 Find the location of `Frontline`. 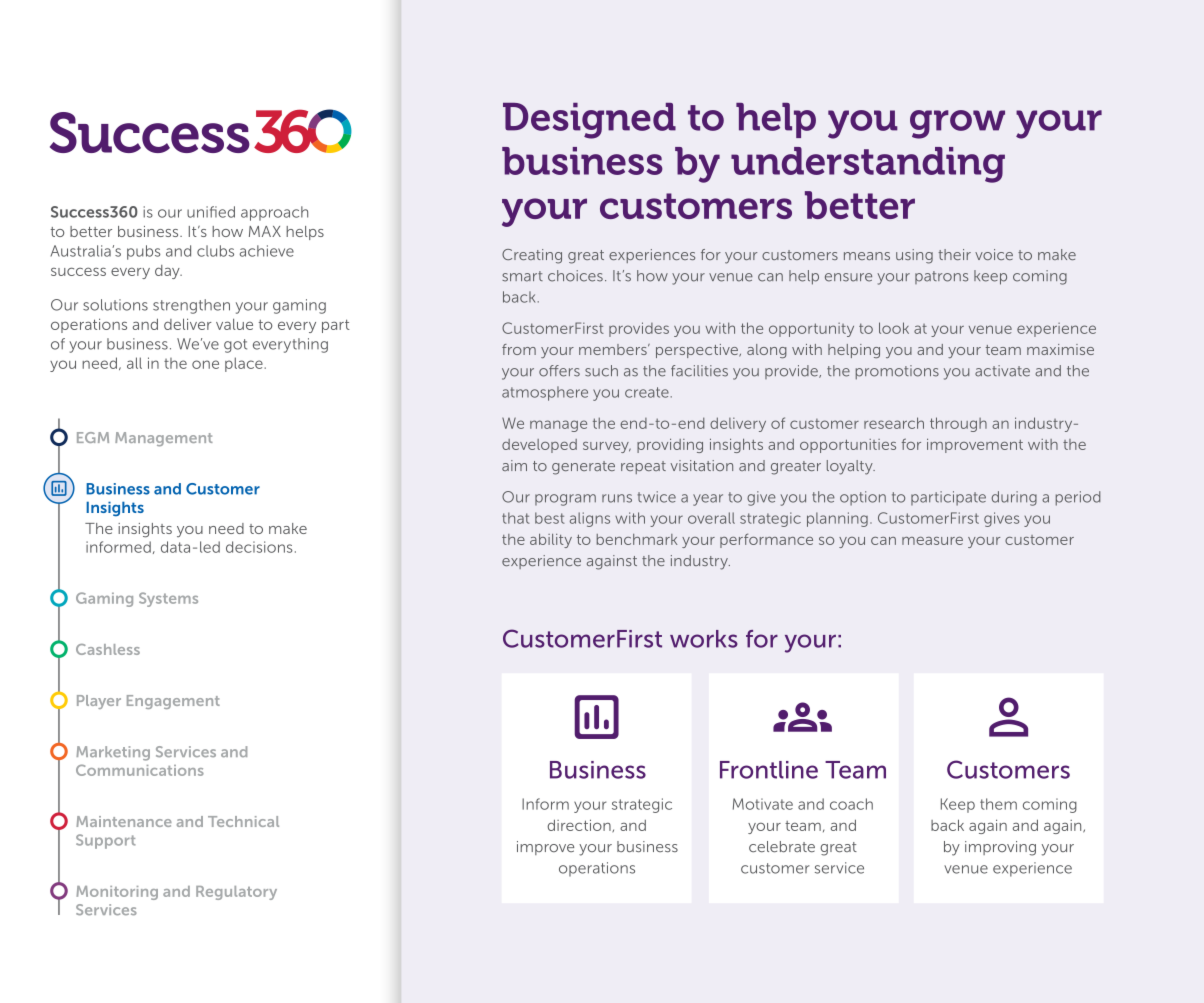

Frontline is located at coordinates (769, 770).
